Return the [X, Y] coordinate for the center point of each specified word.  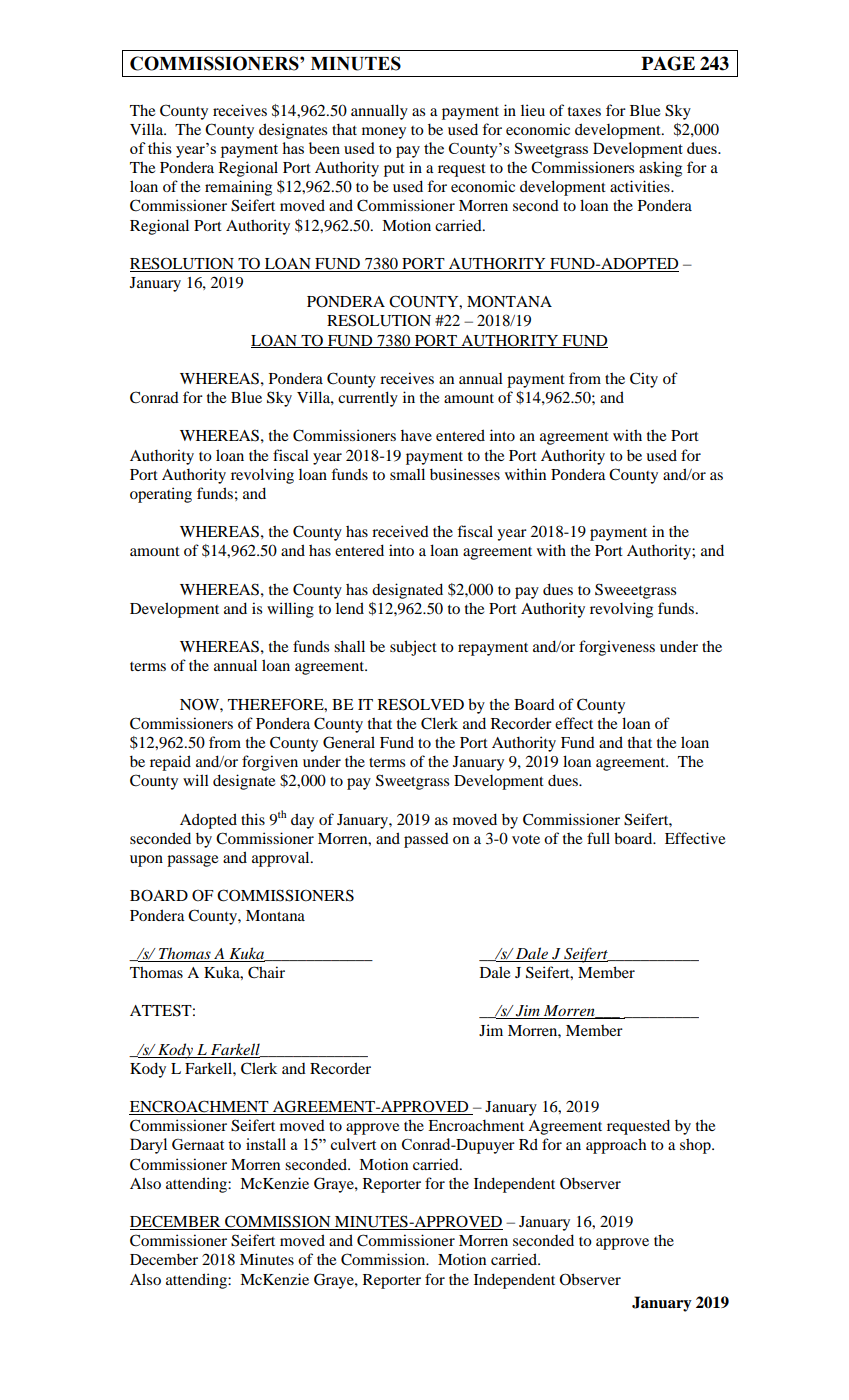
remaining [238, 188]
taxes [584, 111]
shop [696, 1146]
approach [616, 1146]
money [384, 133]
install [266, 1144]
